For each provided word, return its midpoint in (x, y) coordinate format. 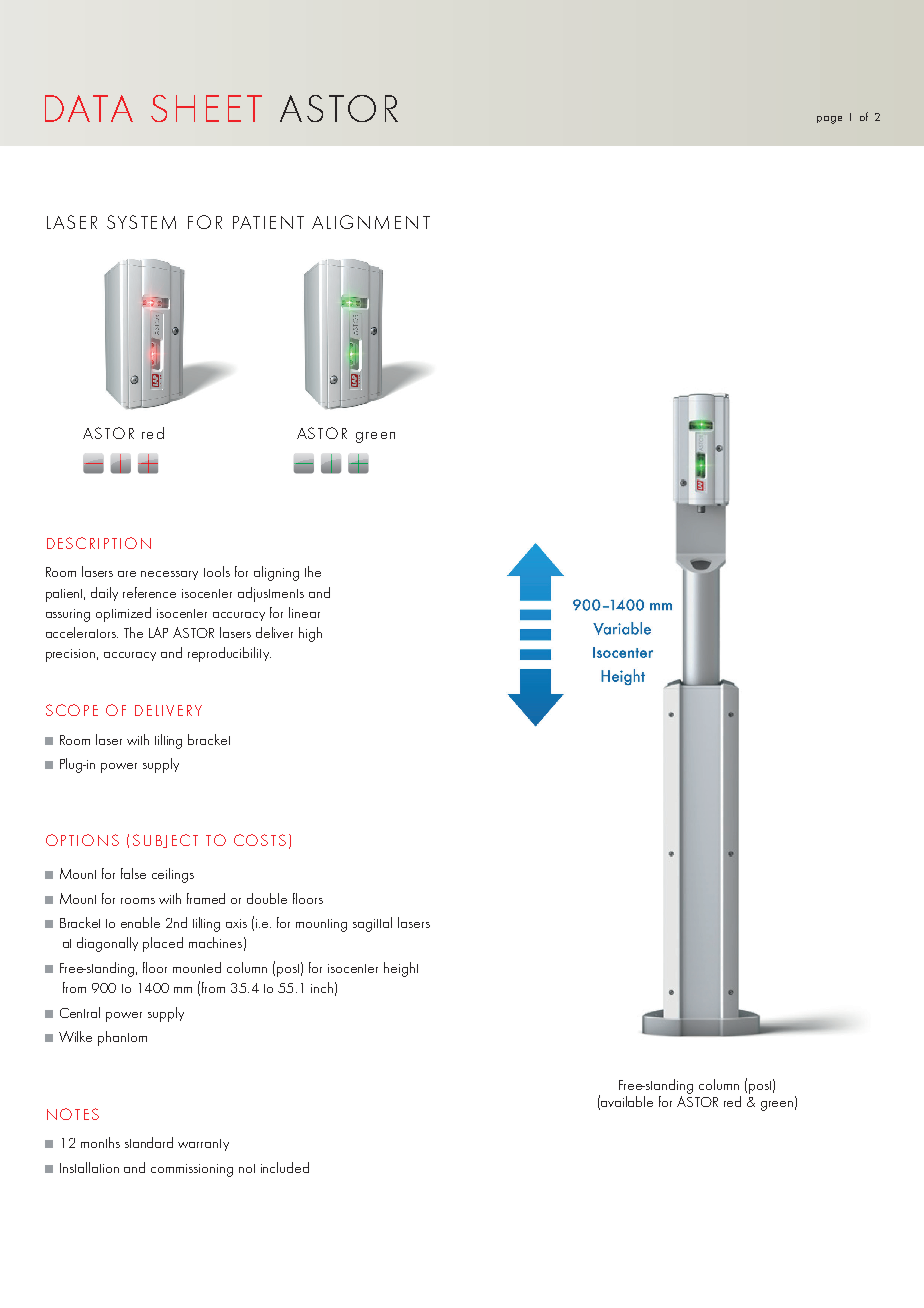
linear (304, 612)
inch (322, 987)
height (401, 969)
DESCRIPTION (99, 543)
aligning (276, 573)
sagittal (372, 924)
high (310, 634)
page (829, 120)
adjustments (271, 594)
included (285, 1167)
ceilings (173, 875)
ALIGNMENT (371, 222)
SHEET (206, 108)
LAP (158, 632)
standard (149, 1142)
